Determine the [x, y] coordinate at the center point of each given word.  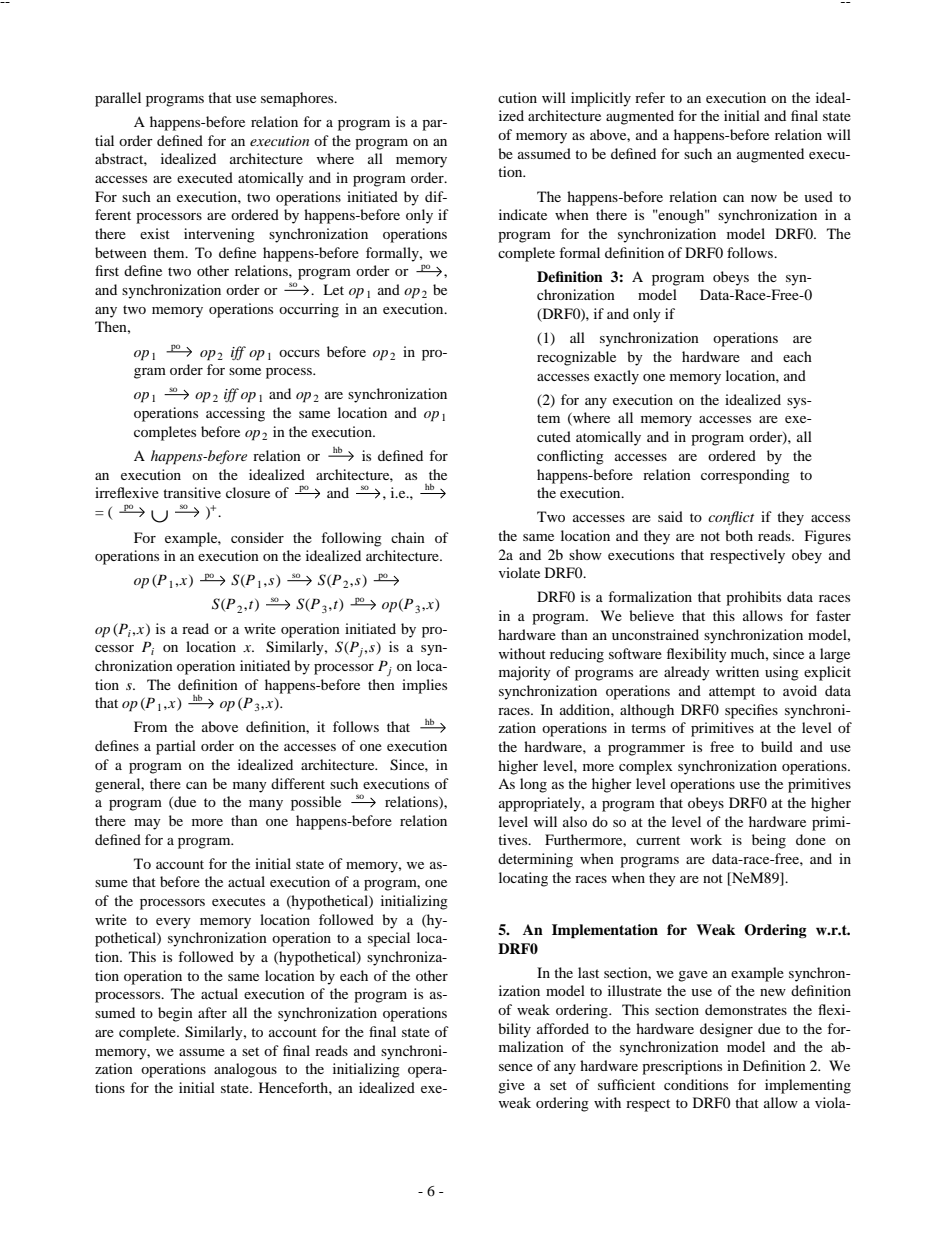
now [764, 198]
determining [535, 860]
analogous [245, 1070]
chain [408, 537]
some [245, 371]
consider [257, 537]
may [147, 824]
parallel [118, 99]
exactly [616, 377]
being [769, 841]
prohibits [753, 598]
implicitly [601, 99]
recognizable [576, 358]
